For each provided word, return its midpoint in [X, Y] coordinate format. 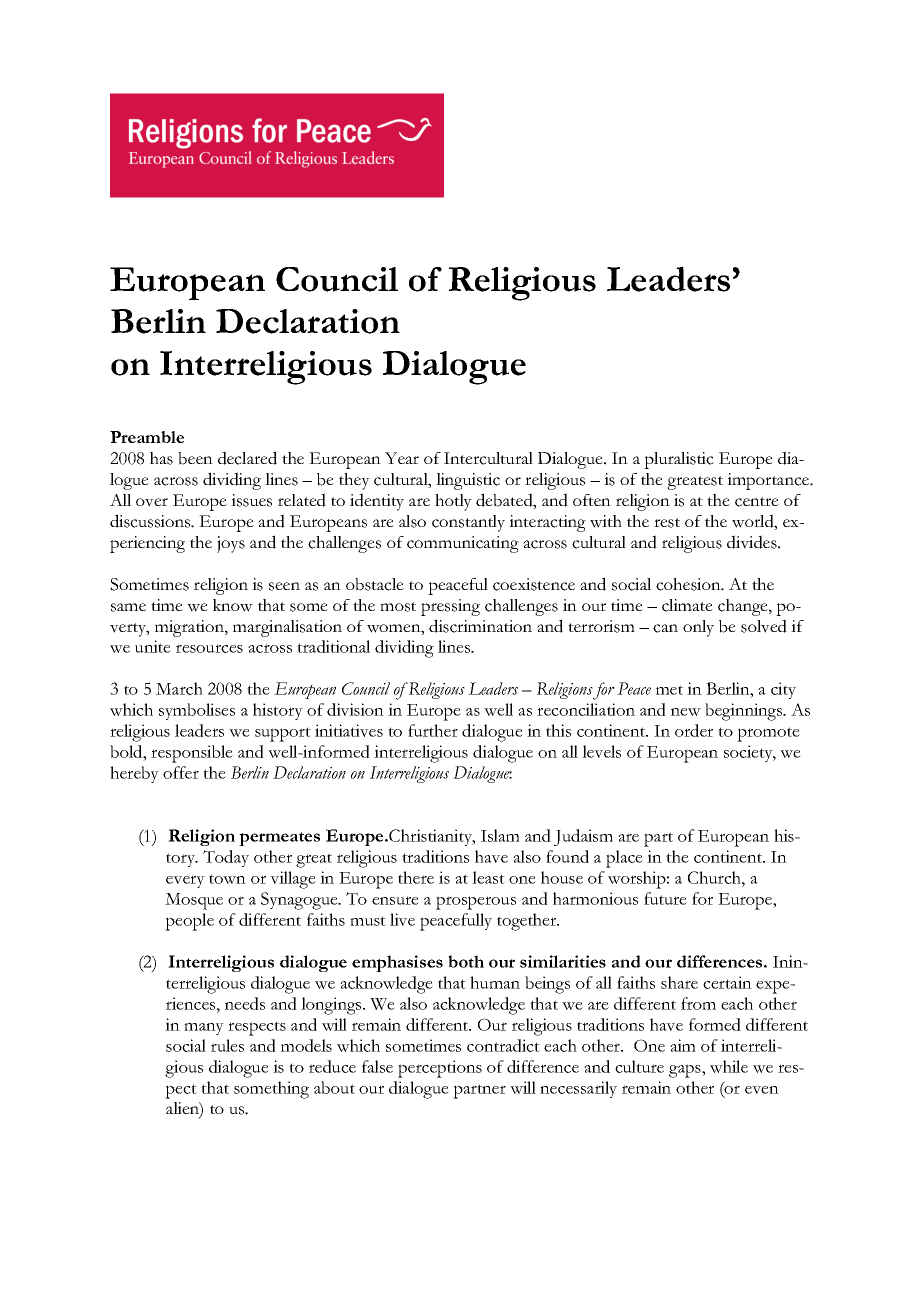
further [433, 730]
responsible [192, 754]
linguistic [468, 481]
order [694, 730]
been [195, 458]
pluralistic [679, 460]
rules [227, 1045]
